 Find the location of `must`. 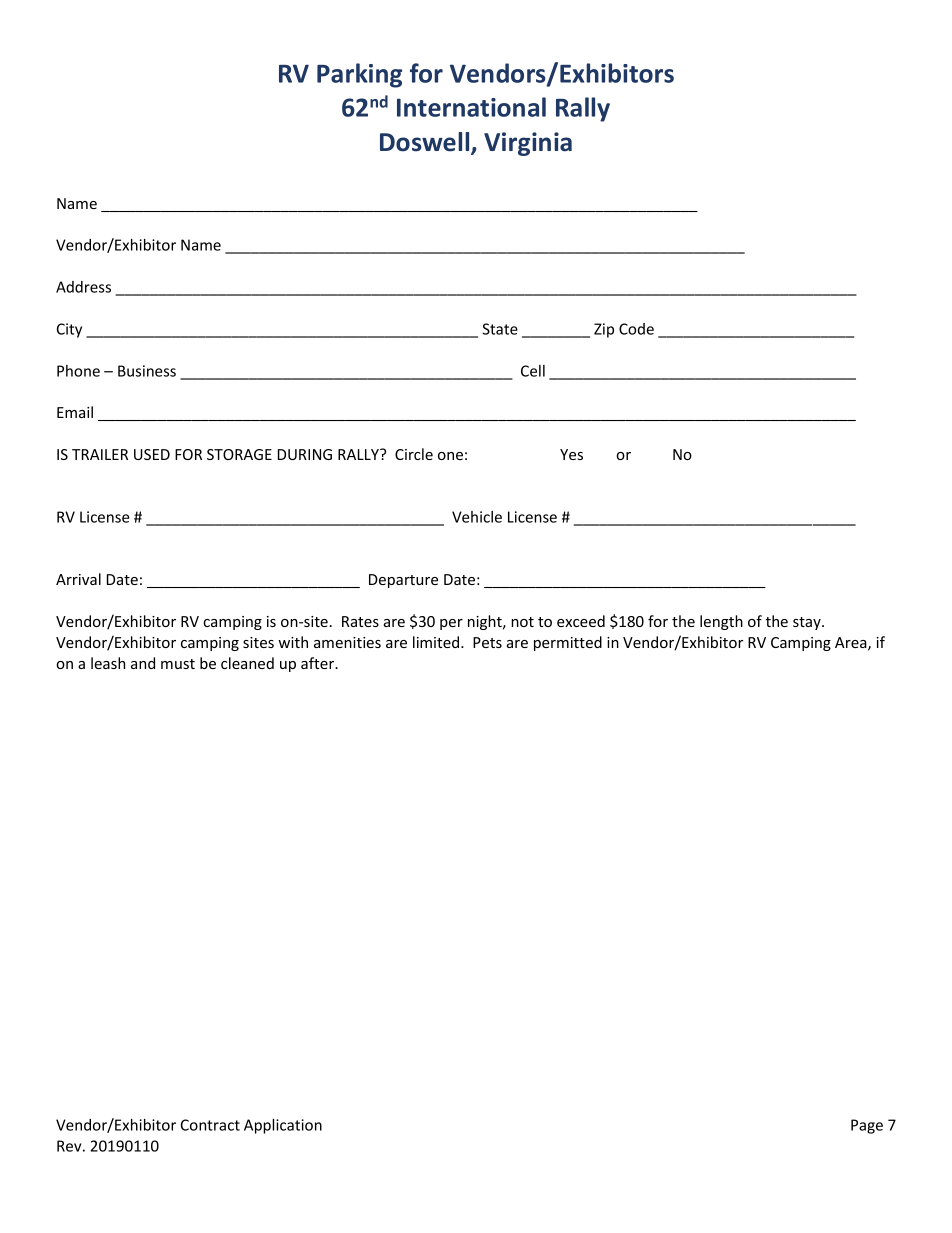

must is located at coordinates (178, 664).
